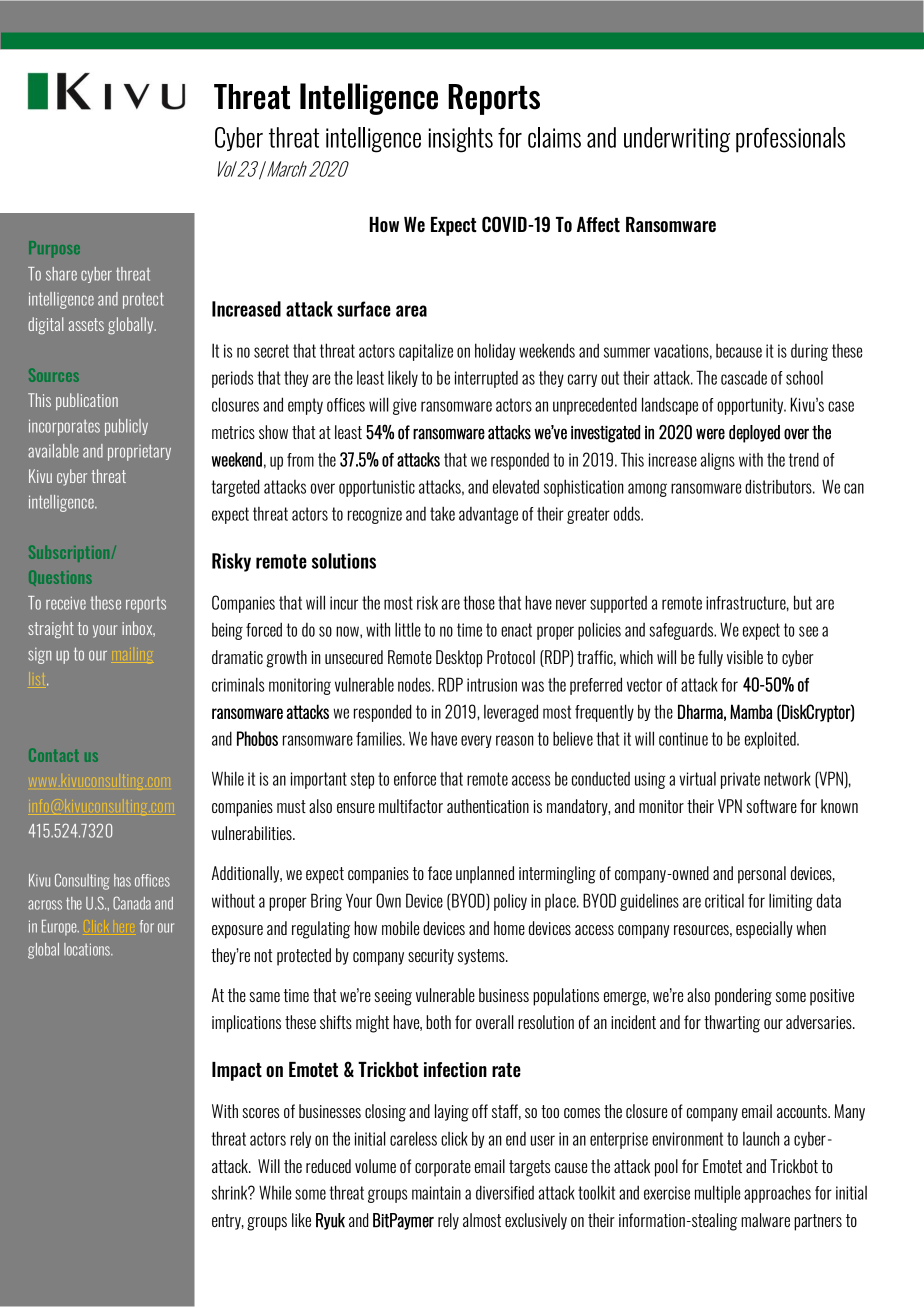  What do you see at coordinates (459, 659) in the screenshot?
I see `Desktop` at bounding box center [459, 659].
